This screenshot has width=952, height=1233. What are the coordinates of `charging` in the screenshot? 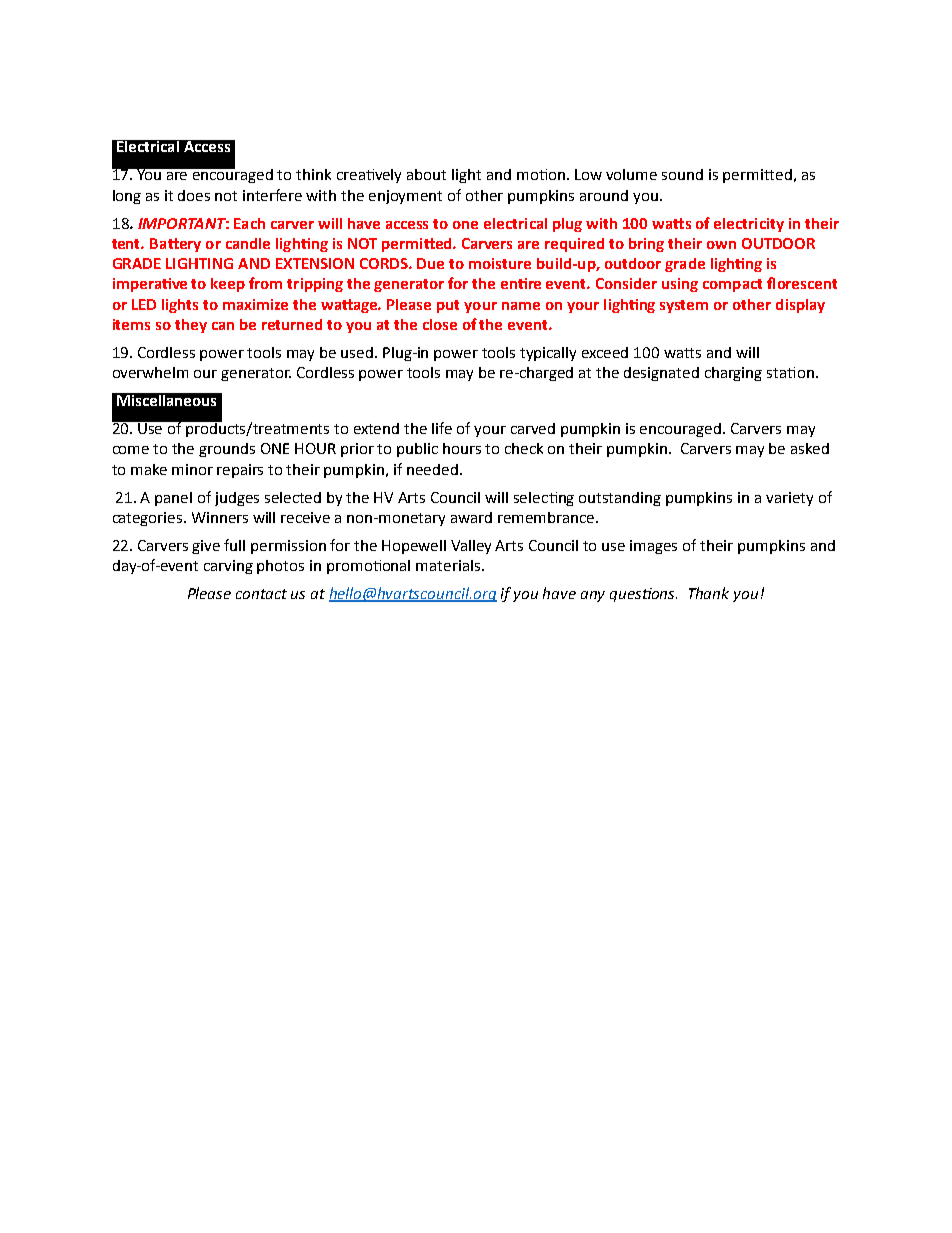 It's located at (733, 374).
